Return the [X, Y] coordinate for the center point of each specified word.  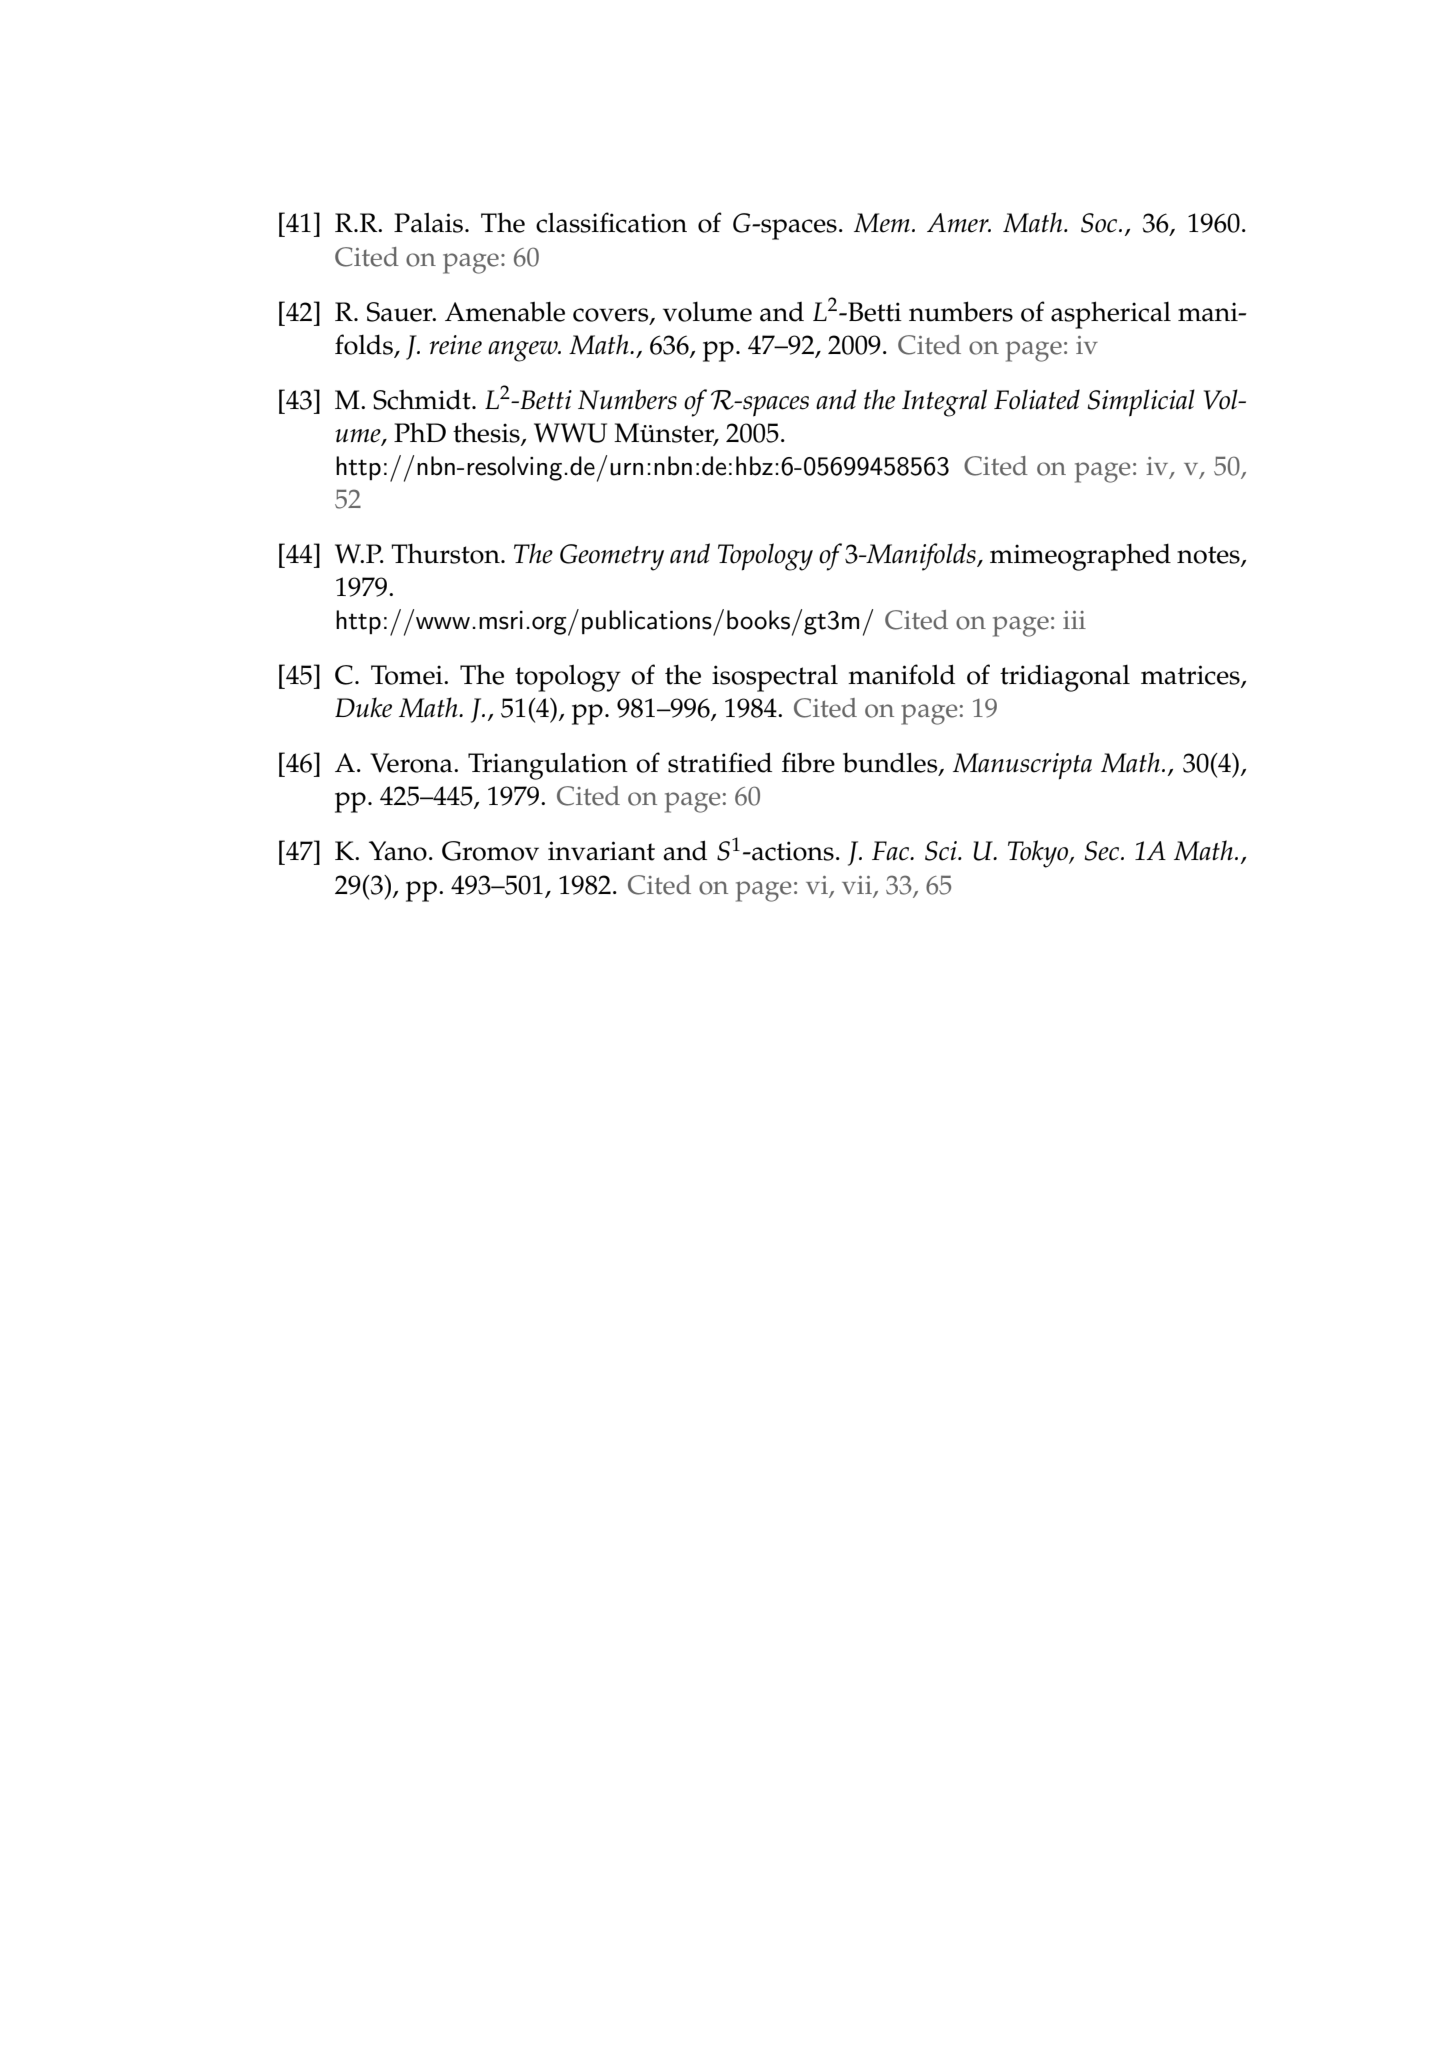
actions [792, 851]
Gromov [490, 851]
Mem [882, 223]
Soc [1100, 223]
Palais [428, 222]
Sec [1103, 851]
